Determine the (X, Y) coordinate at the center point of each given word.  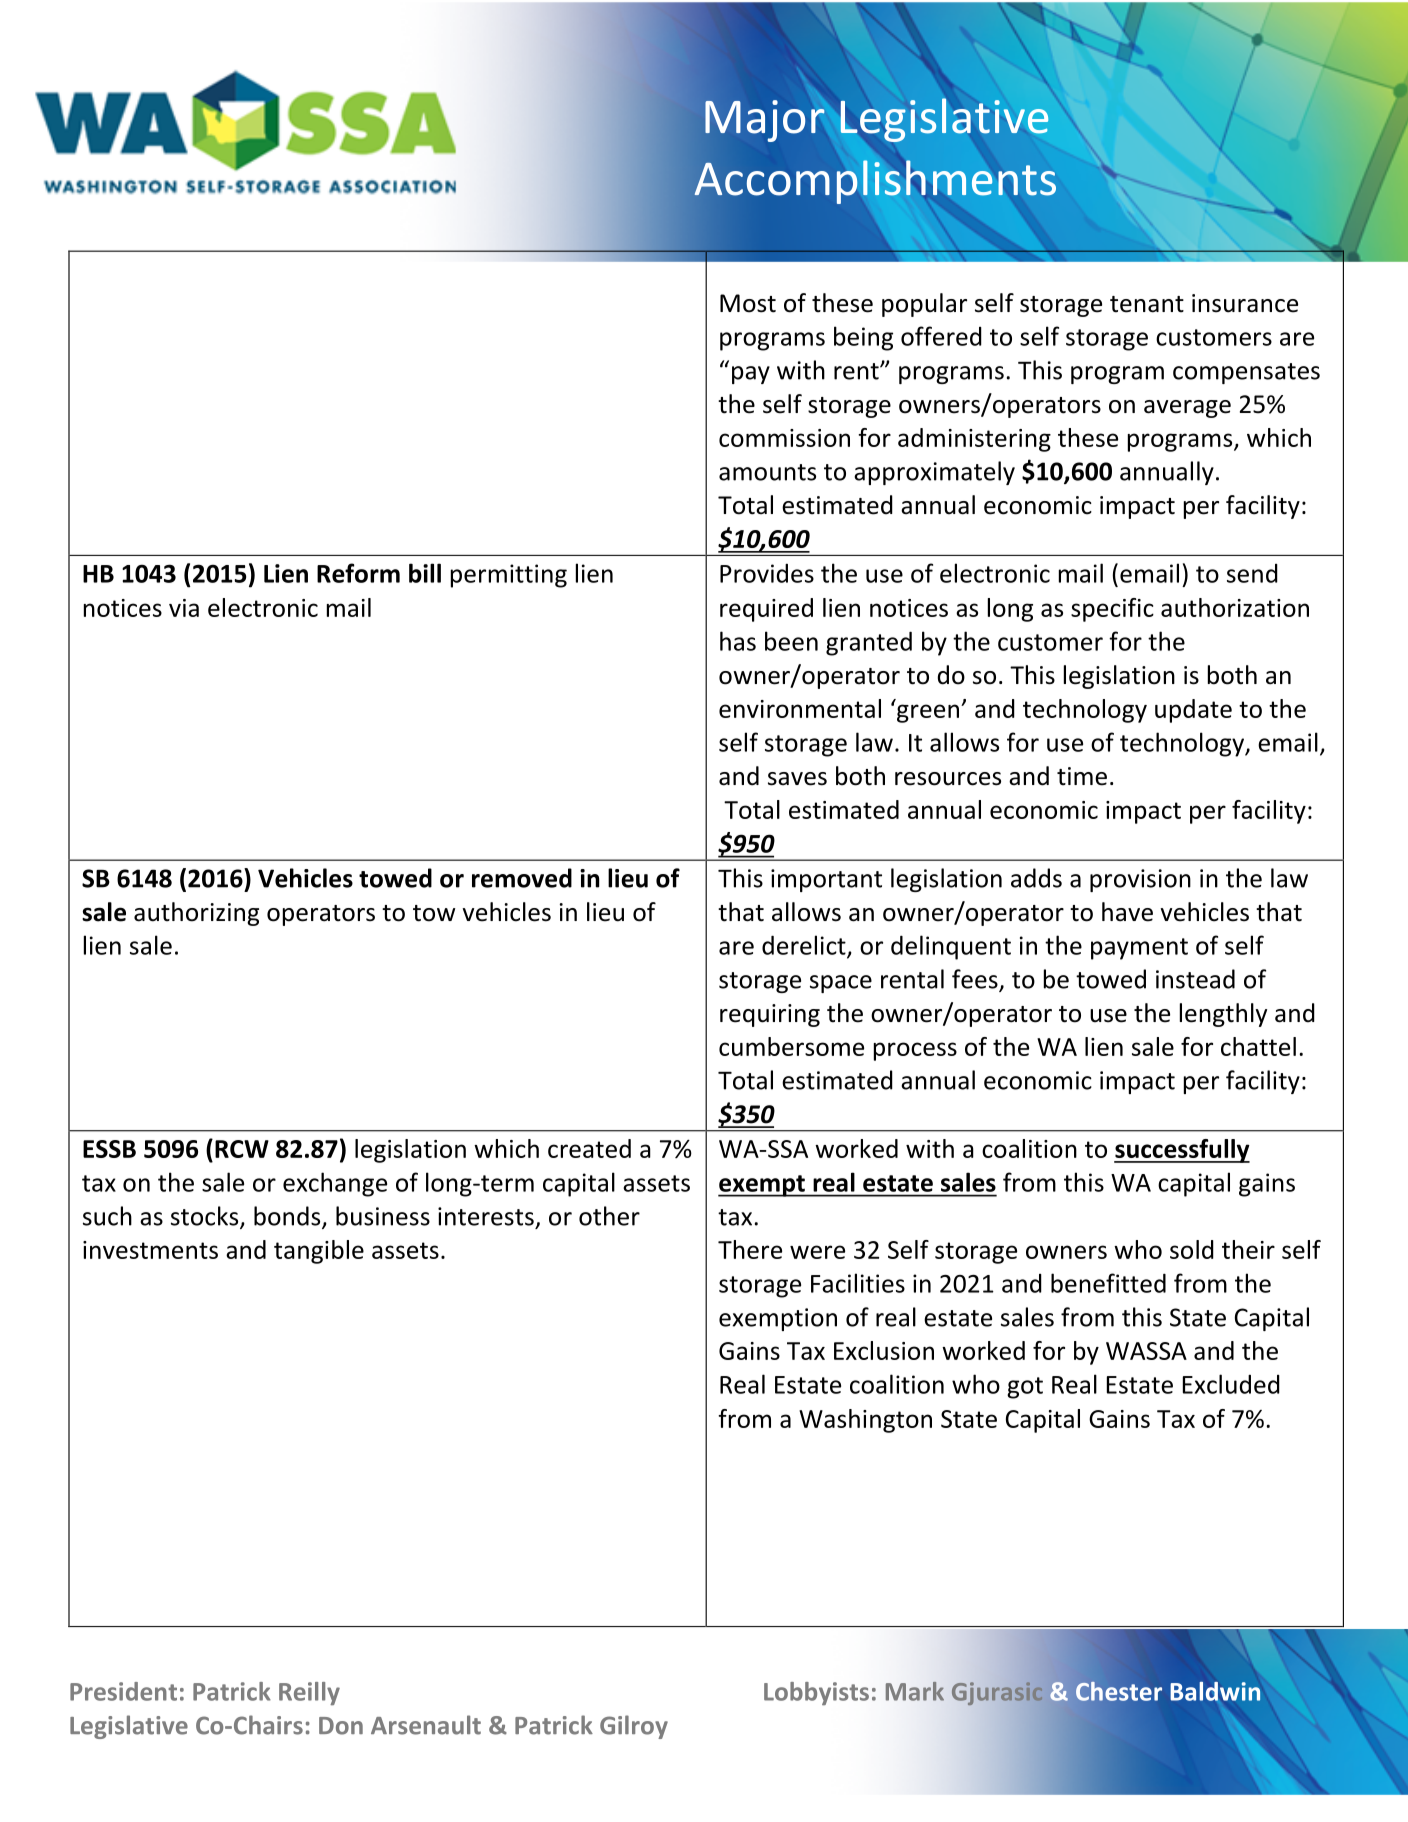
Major (765, 121)
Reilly (309, 1693)
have (1127, 912)
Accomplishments (875, 182)
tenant (1147, 304)
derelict (805, 946)
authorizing (196, 914)
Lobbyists (816, 1694)
